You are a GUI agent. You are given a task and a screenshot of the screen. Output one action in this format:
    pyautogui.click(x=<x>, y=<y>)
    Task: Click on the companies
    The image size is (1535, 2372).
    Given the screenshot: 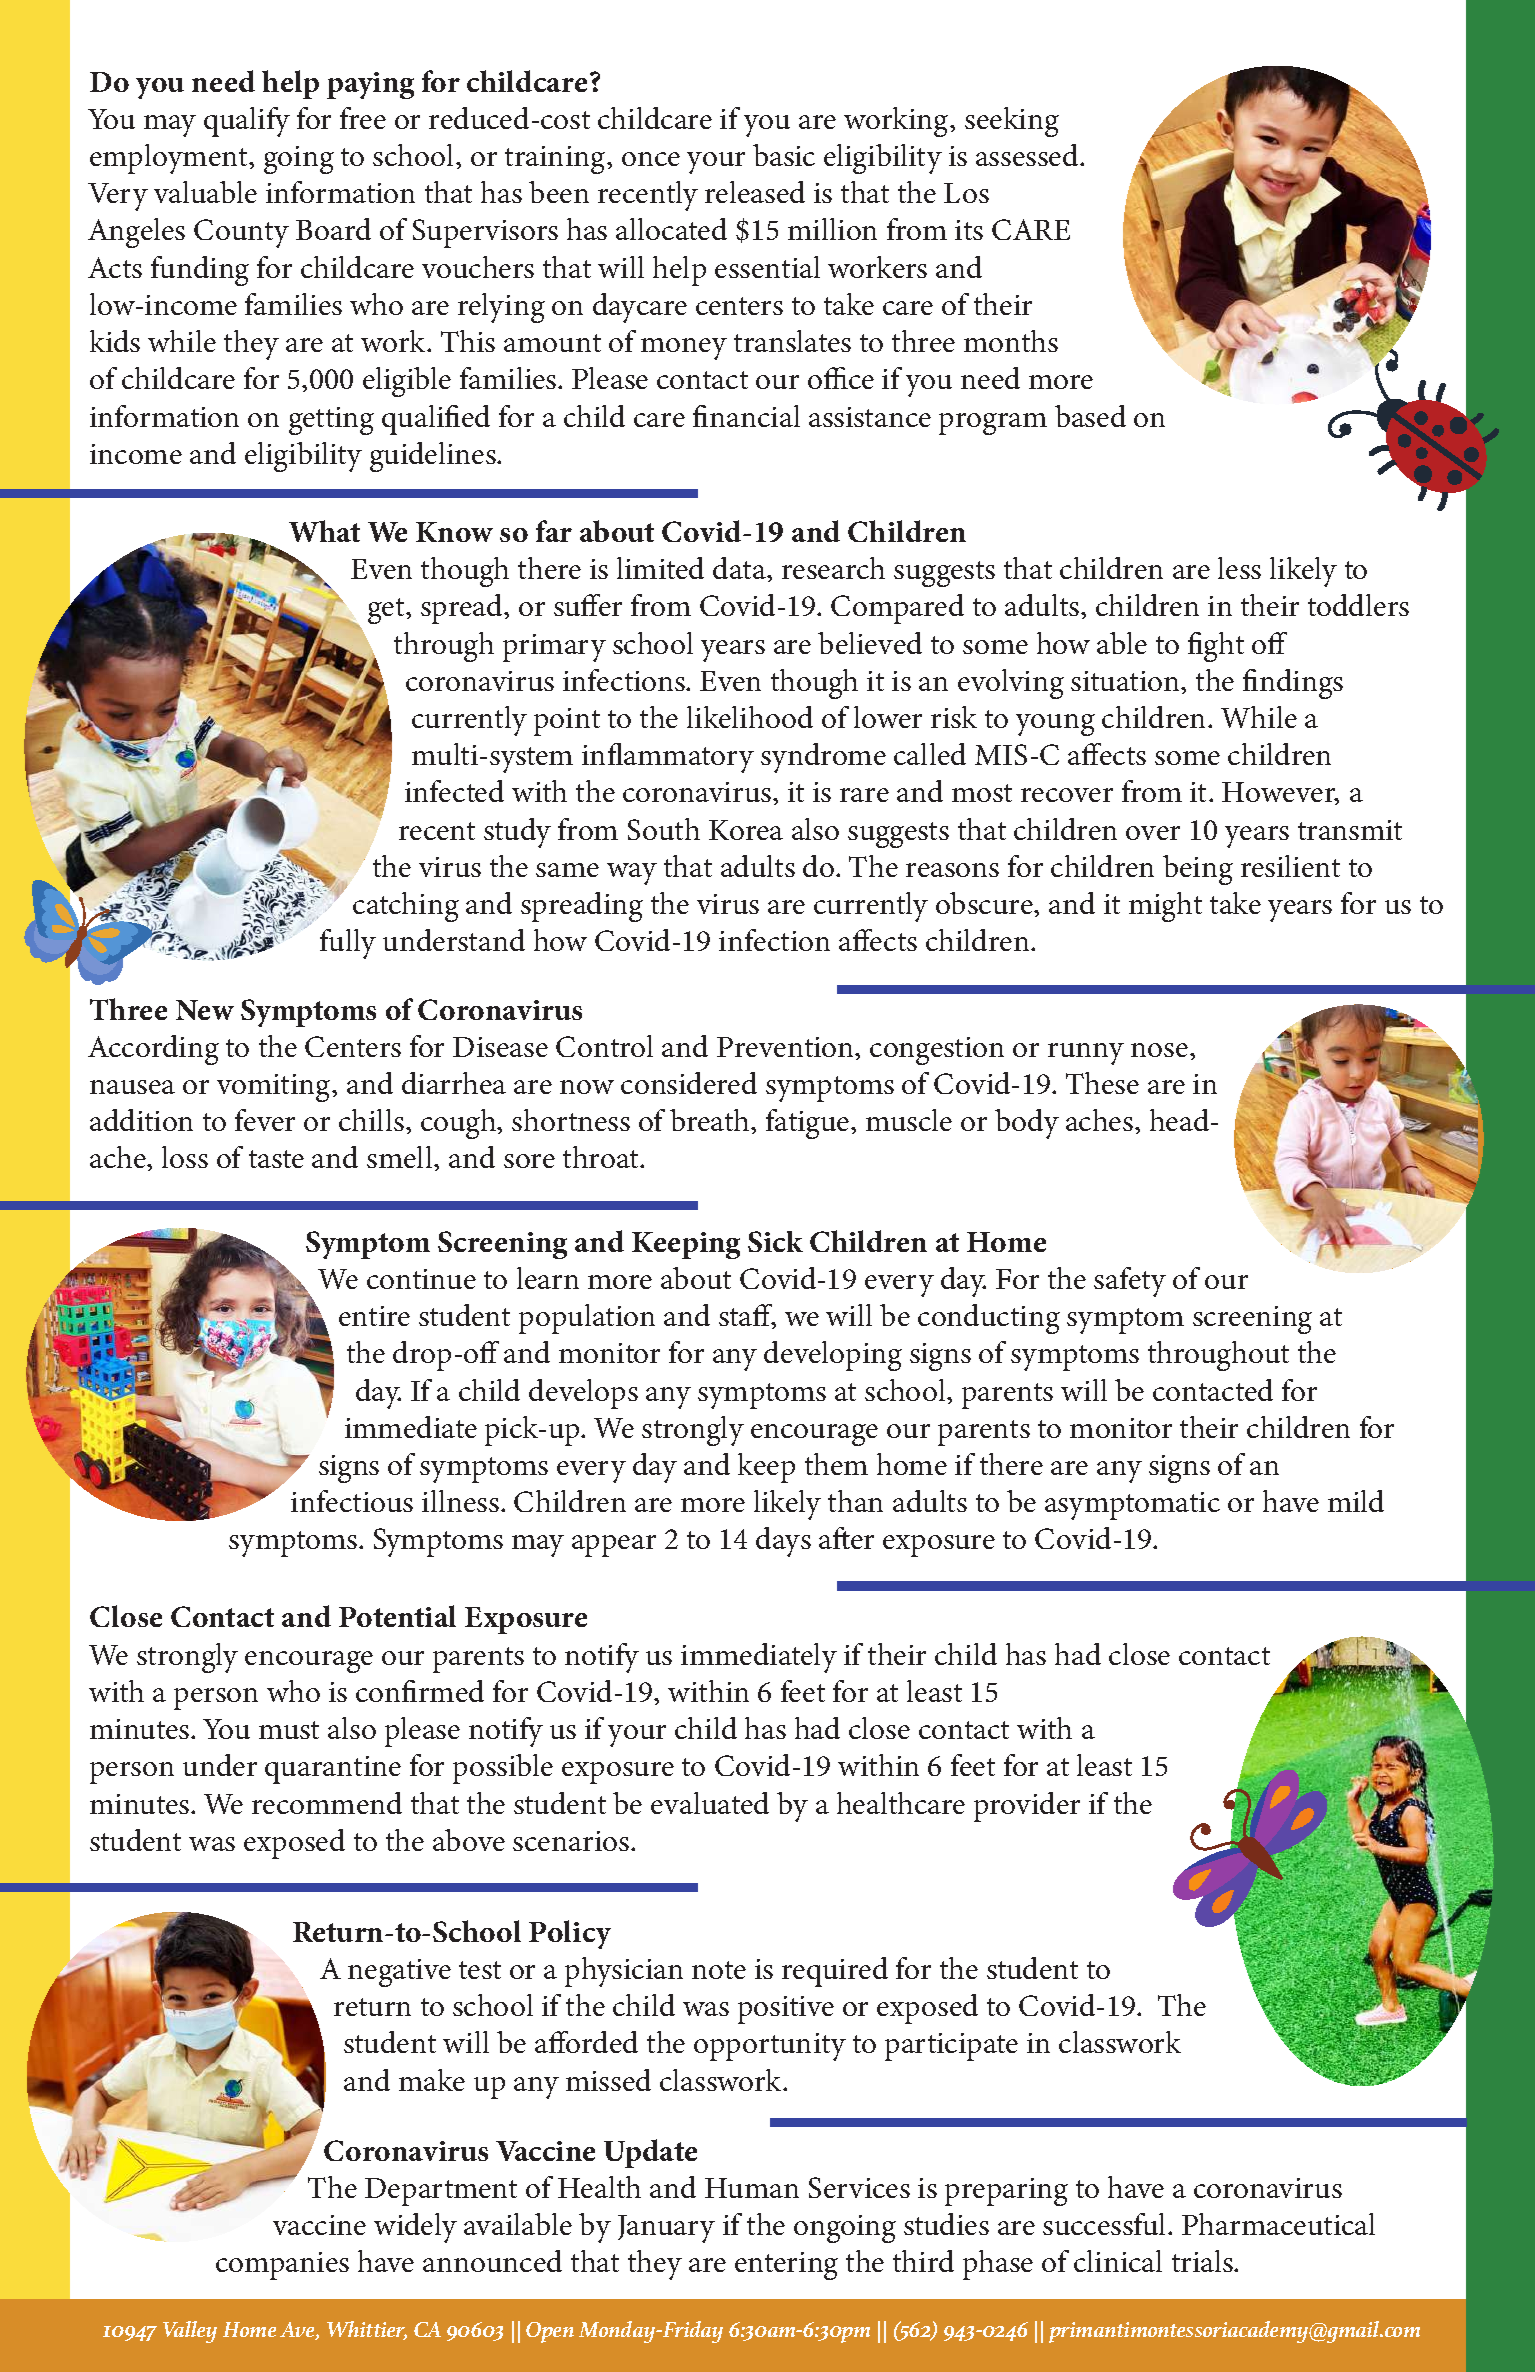 What is the action you would take?
    pyautogui.click(x=282, y=2266)
